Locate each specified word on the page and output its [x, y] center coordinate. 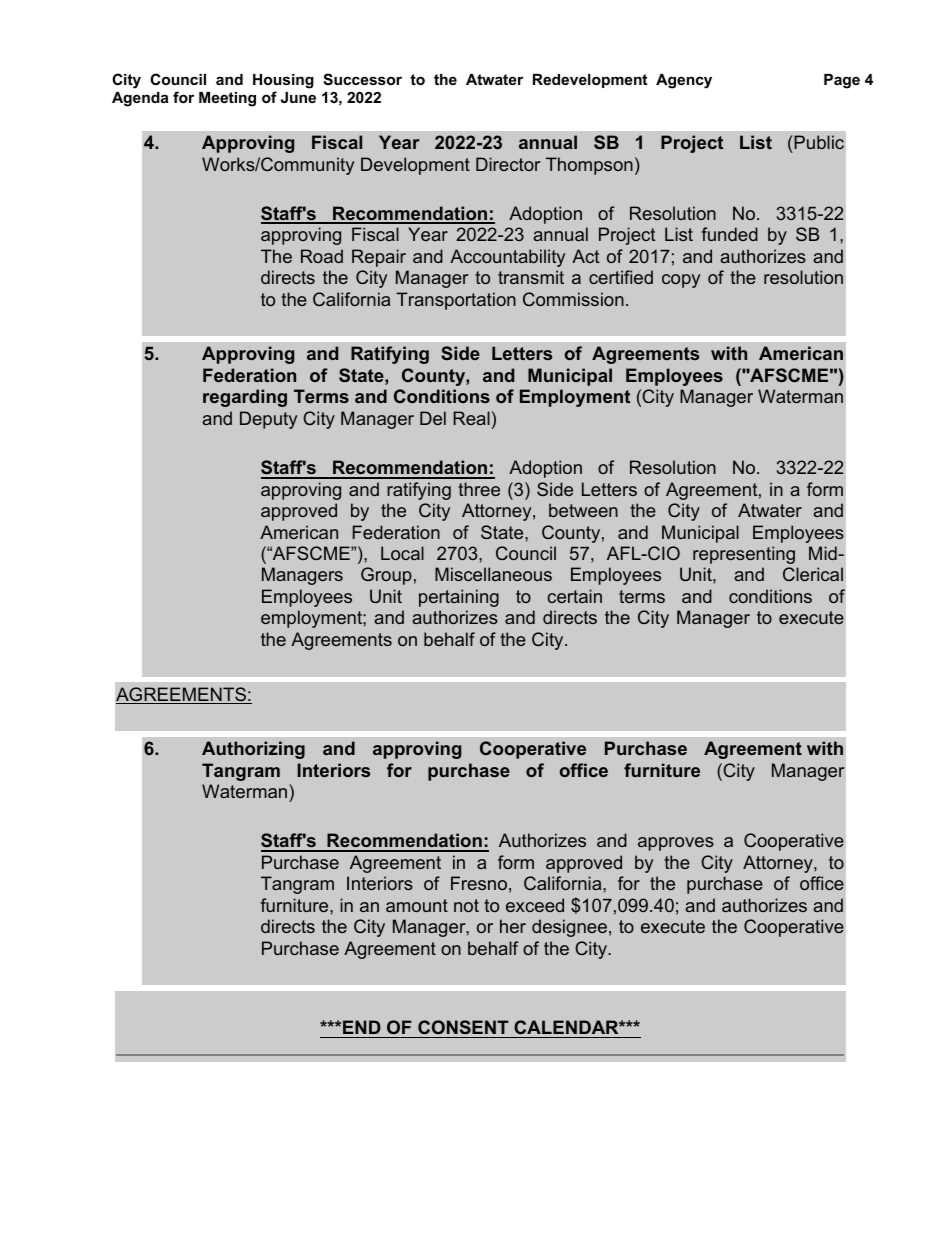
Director [508, 164]
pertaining [459, 598]
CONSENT [463, 1027]
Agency [684, 81]
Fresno [479, 883]
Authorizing [253, 750]
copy [681, 281]
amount [417, 905]
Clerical [813, 574]
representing [744, 555]
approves [676, 844]
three [479, 489]
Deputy [268, 420]
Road [322, 256]
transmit [531, 277]
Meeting [227, 99]
